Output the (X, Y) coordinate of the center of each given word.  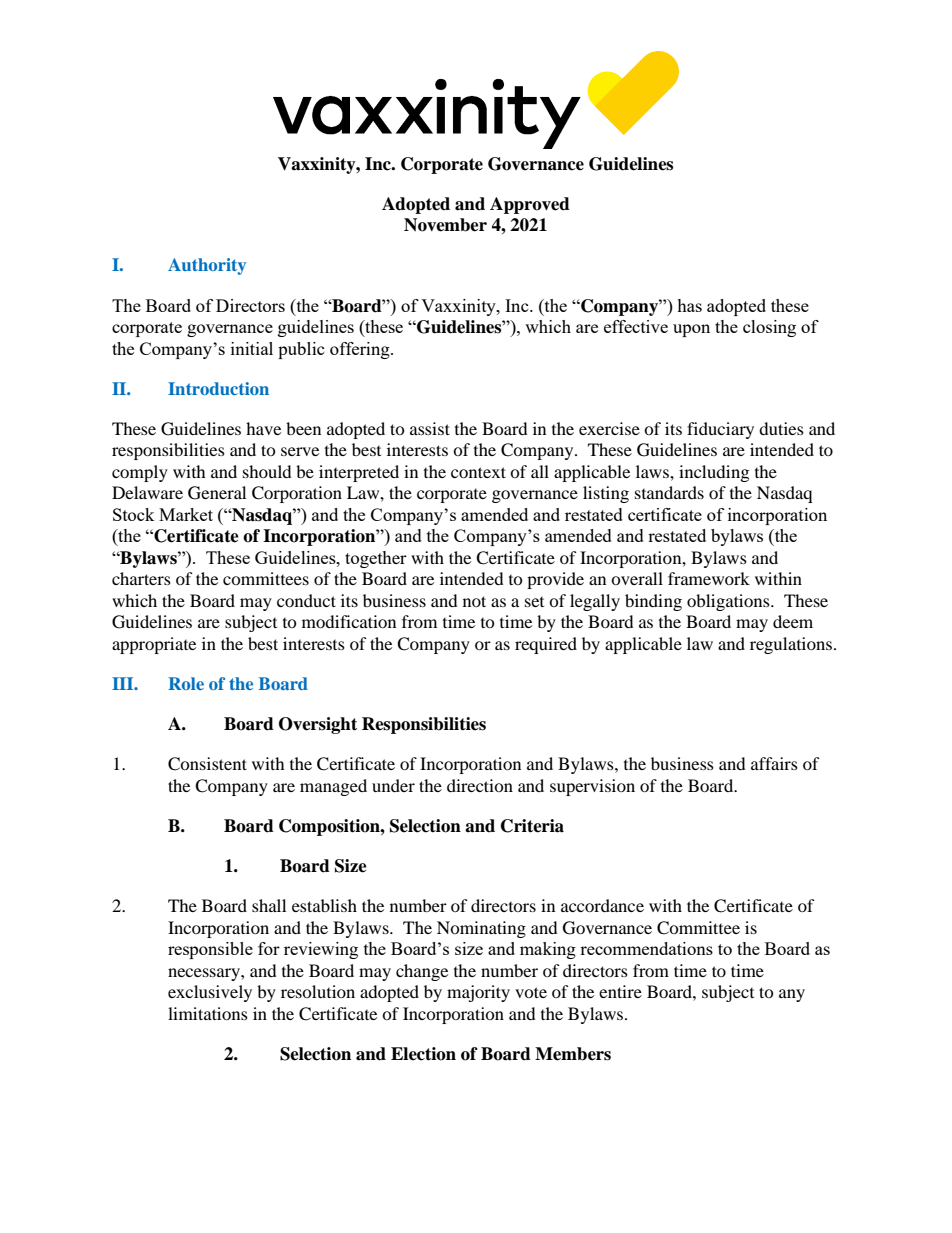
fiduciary (720, 430)
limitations (208, 1013)
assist (430, 428)
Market (186, 514)
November (445, 225)
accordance (602, 905)
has (689, 305)
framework (709, 578)
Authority (207, 266)
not (474, 601)
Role (186, 683)
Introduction (218, 388)
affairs (774, 763)
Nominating (481, 929)
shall (269, 905)
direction (480, 785)
